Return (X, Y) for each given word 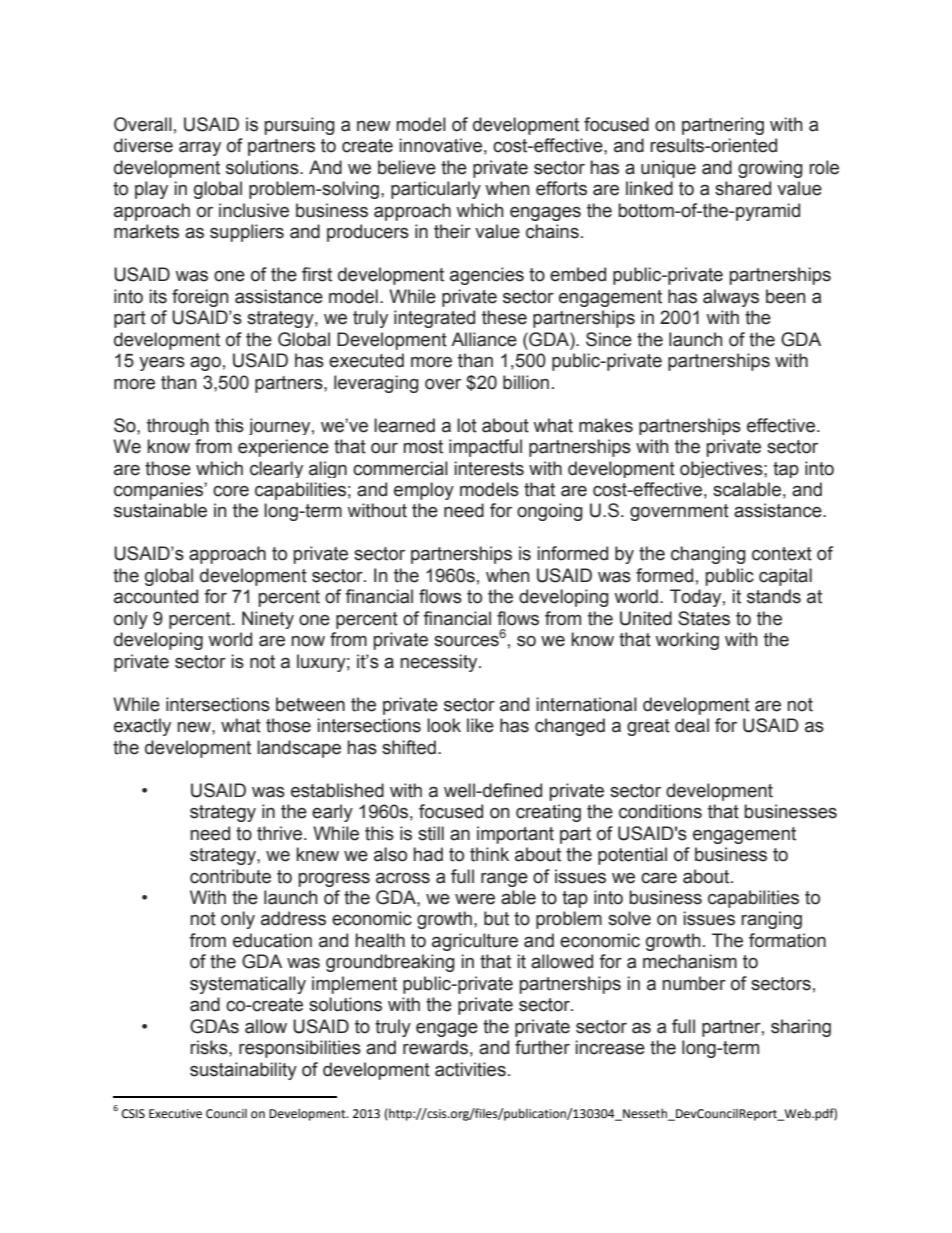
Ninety (268, 620)
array (200, 148)
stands (774, 596)
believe (407, 167)
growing (770, 169)
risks (210, 1047)
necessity (440, 663)
